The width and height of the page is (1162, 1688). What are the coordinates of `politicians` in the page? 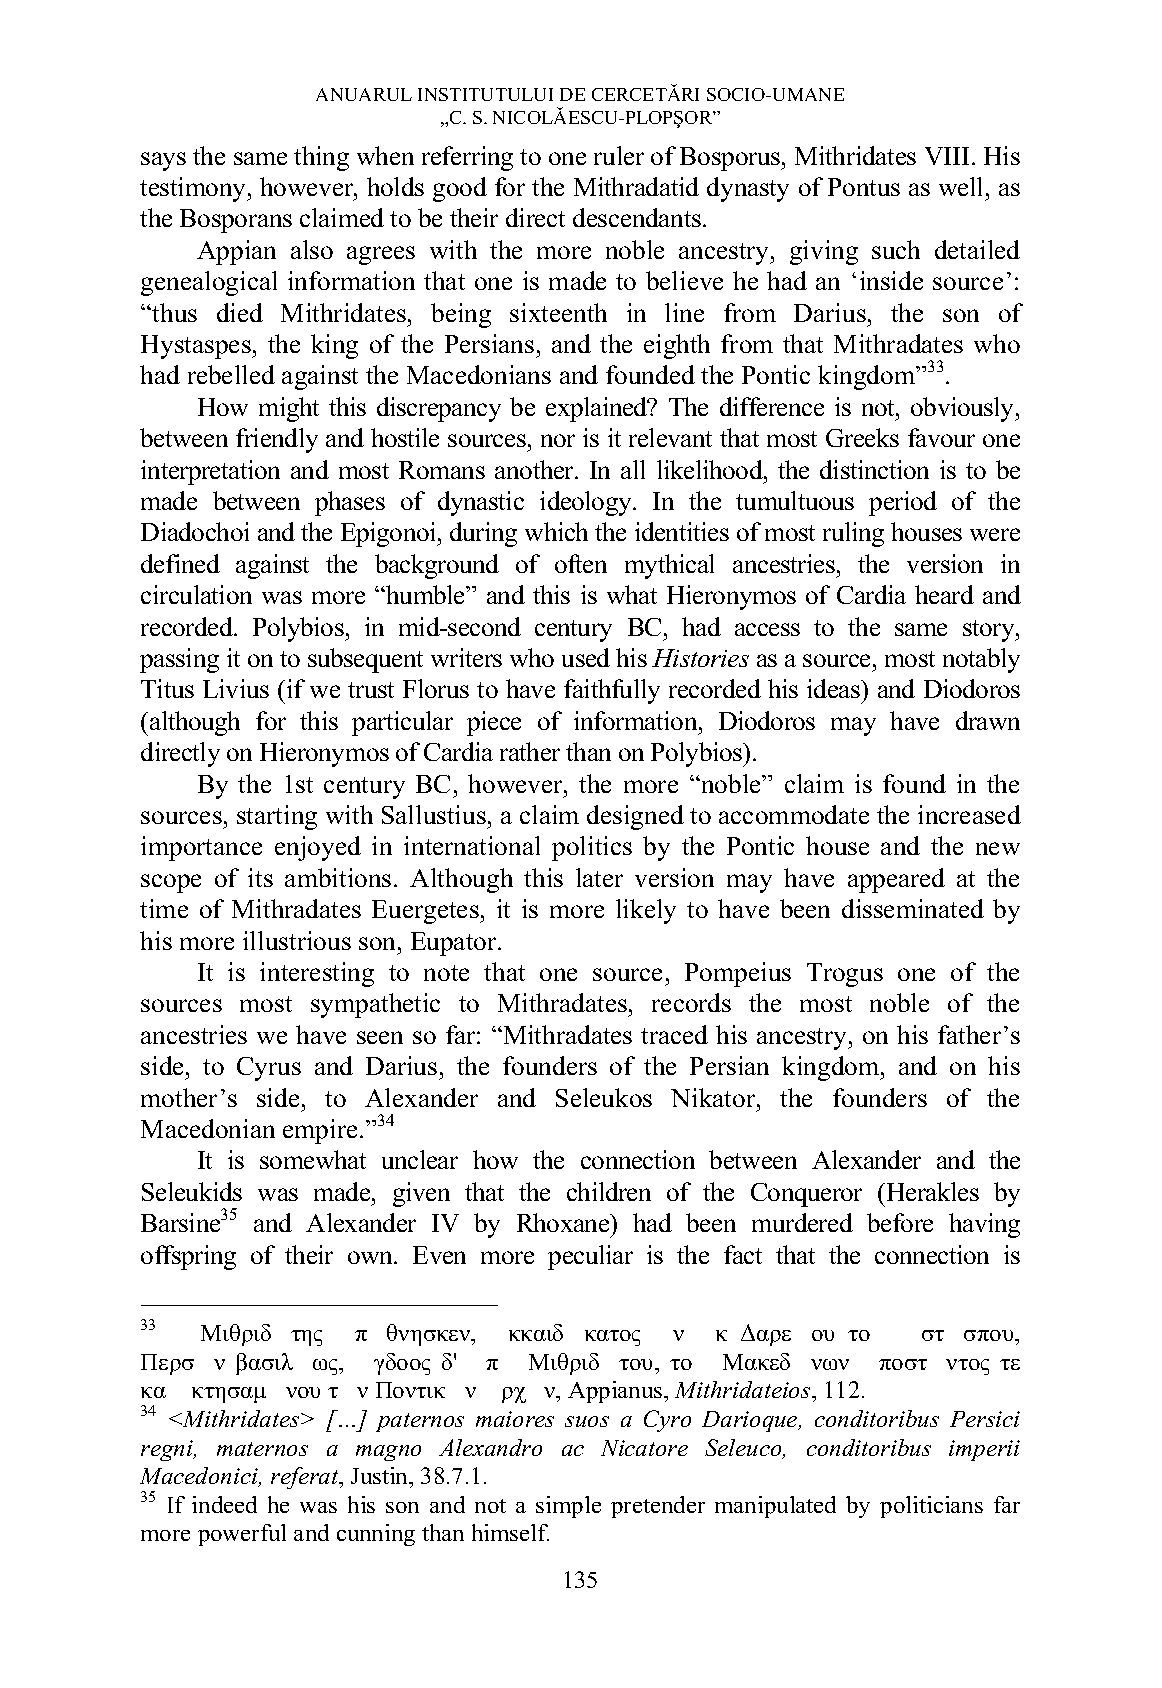 It's located at (931, 1507).
